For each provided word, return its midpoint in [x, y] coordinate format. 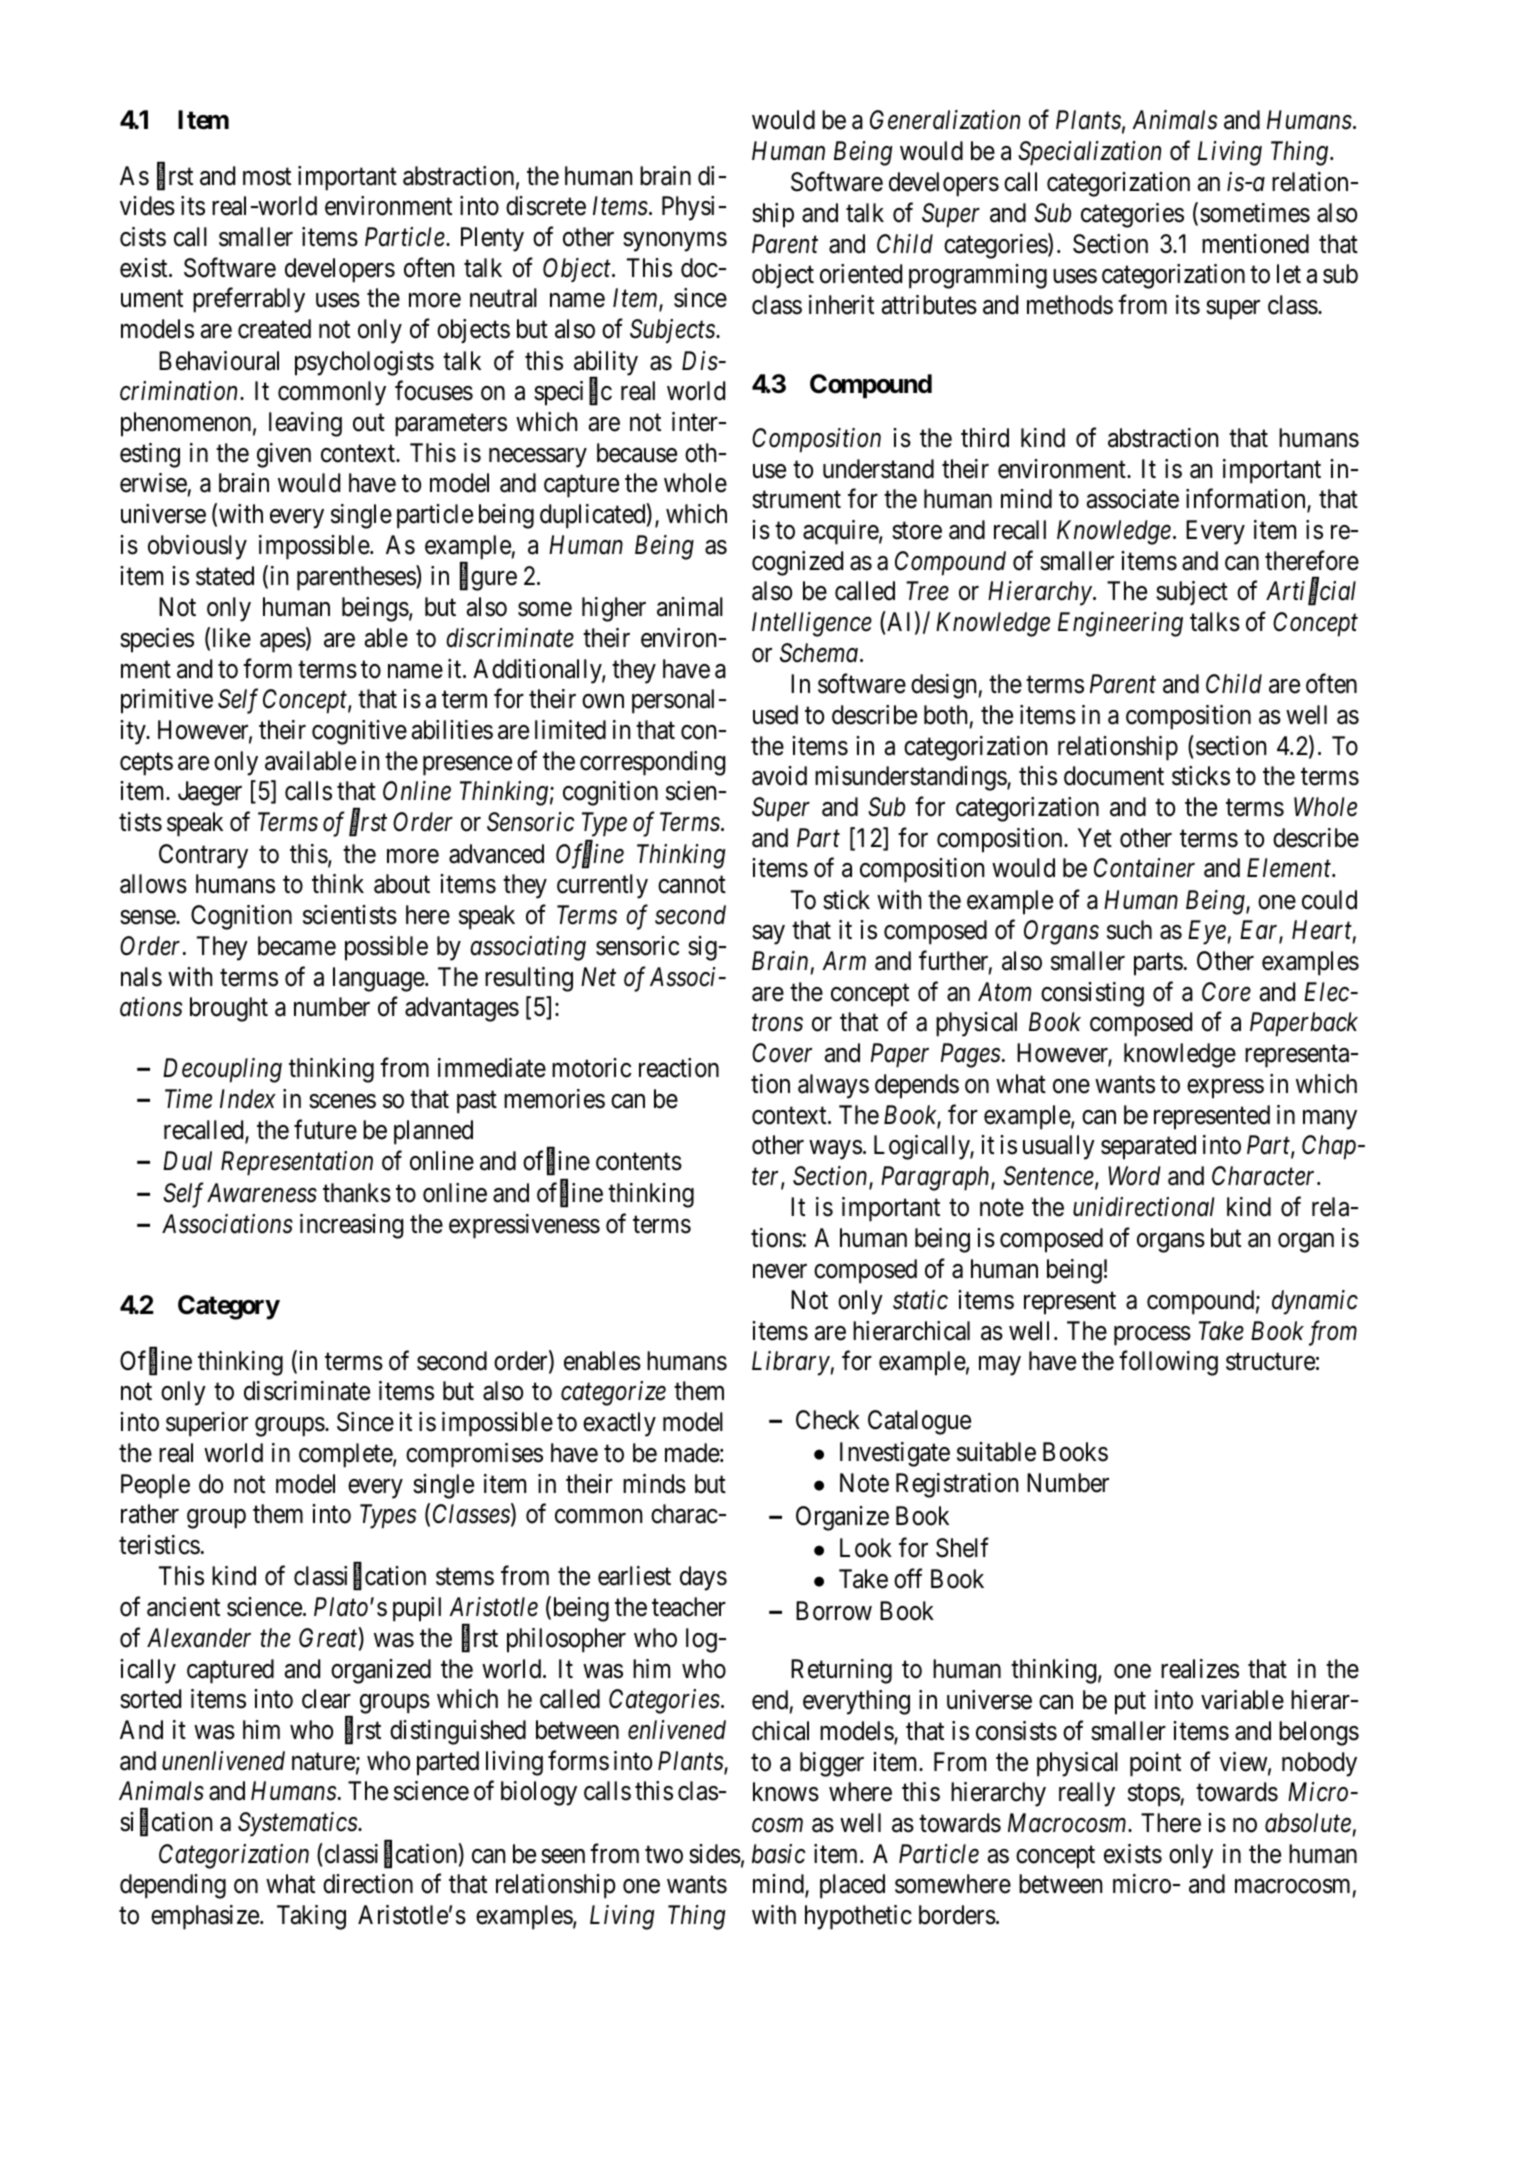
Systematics [298, 1824]
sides [715, 1854]
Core [1226, 992]
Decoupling [222, 1070]
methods [1070, 305]
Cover [782, 1053]
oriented [861, 274]
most [267, 177]
